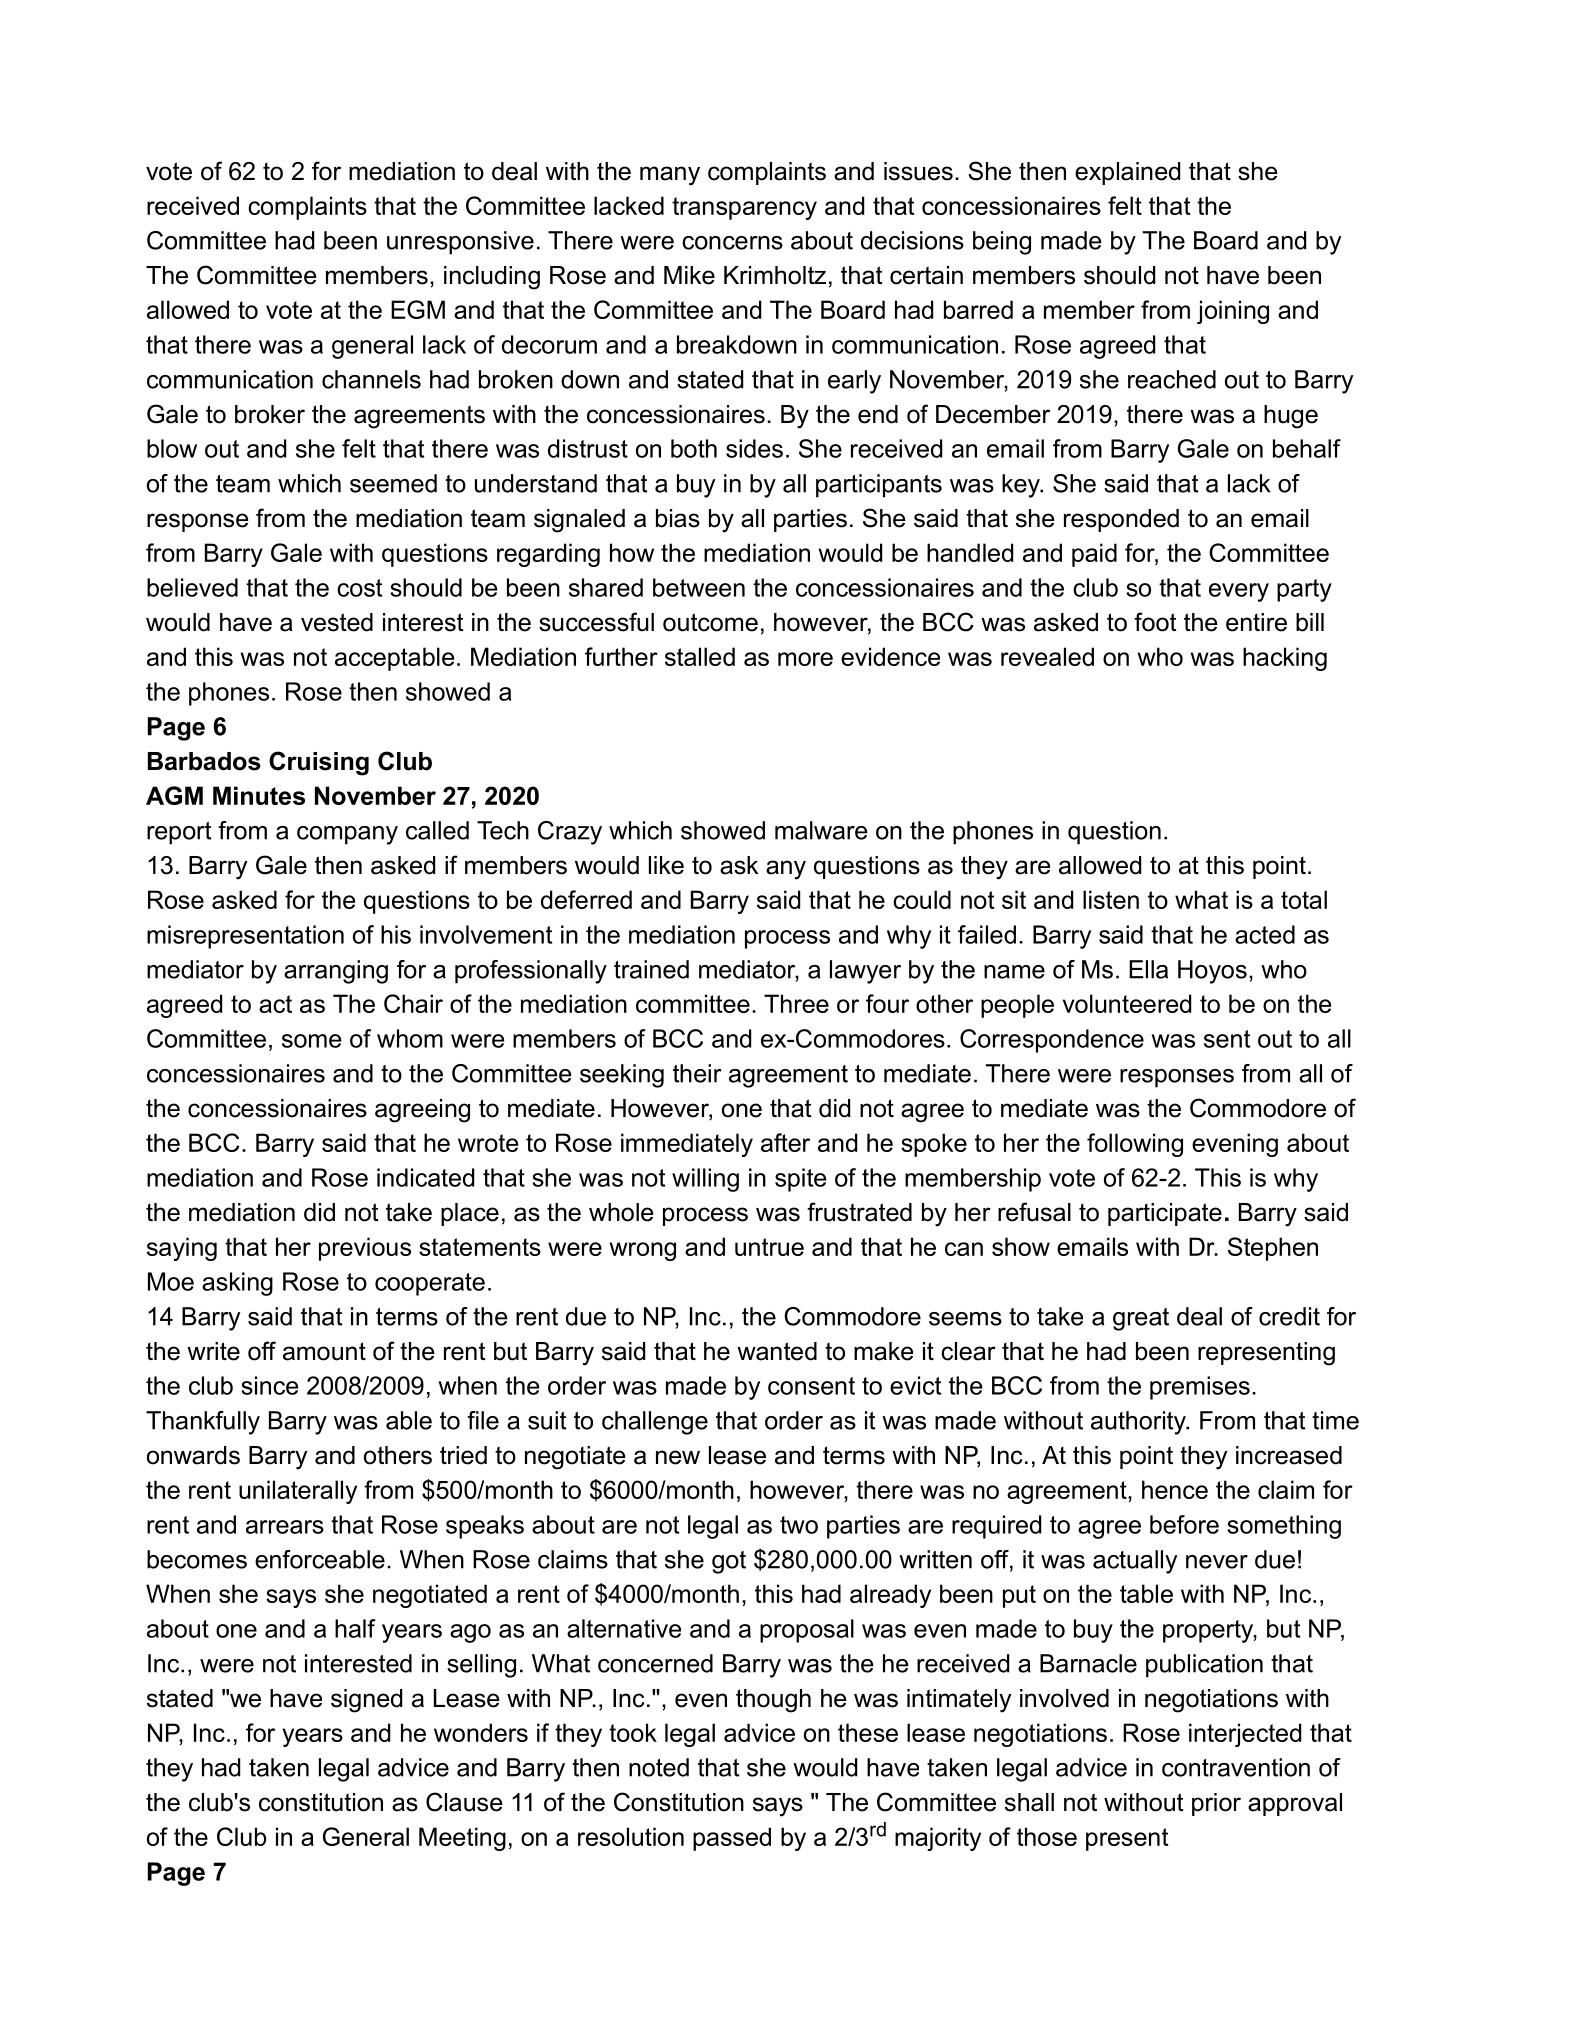  I want to click on prior, so click(1216, 1804).
